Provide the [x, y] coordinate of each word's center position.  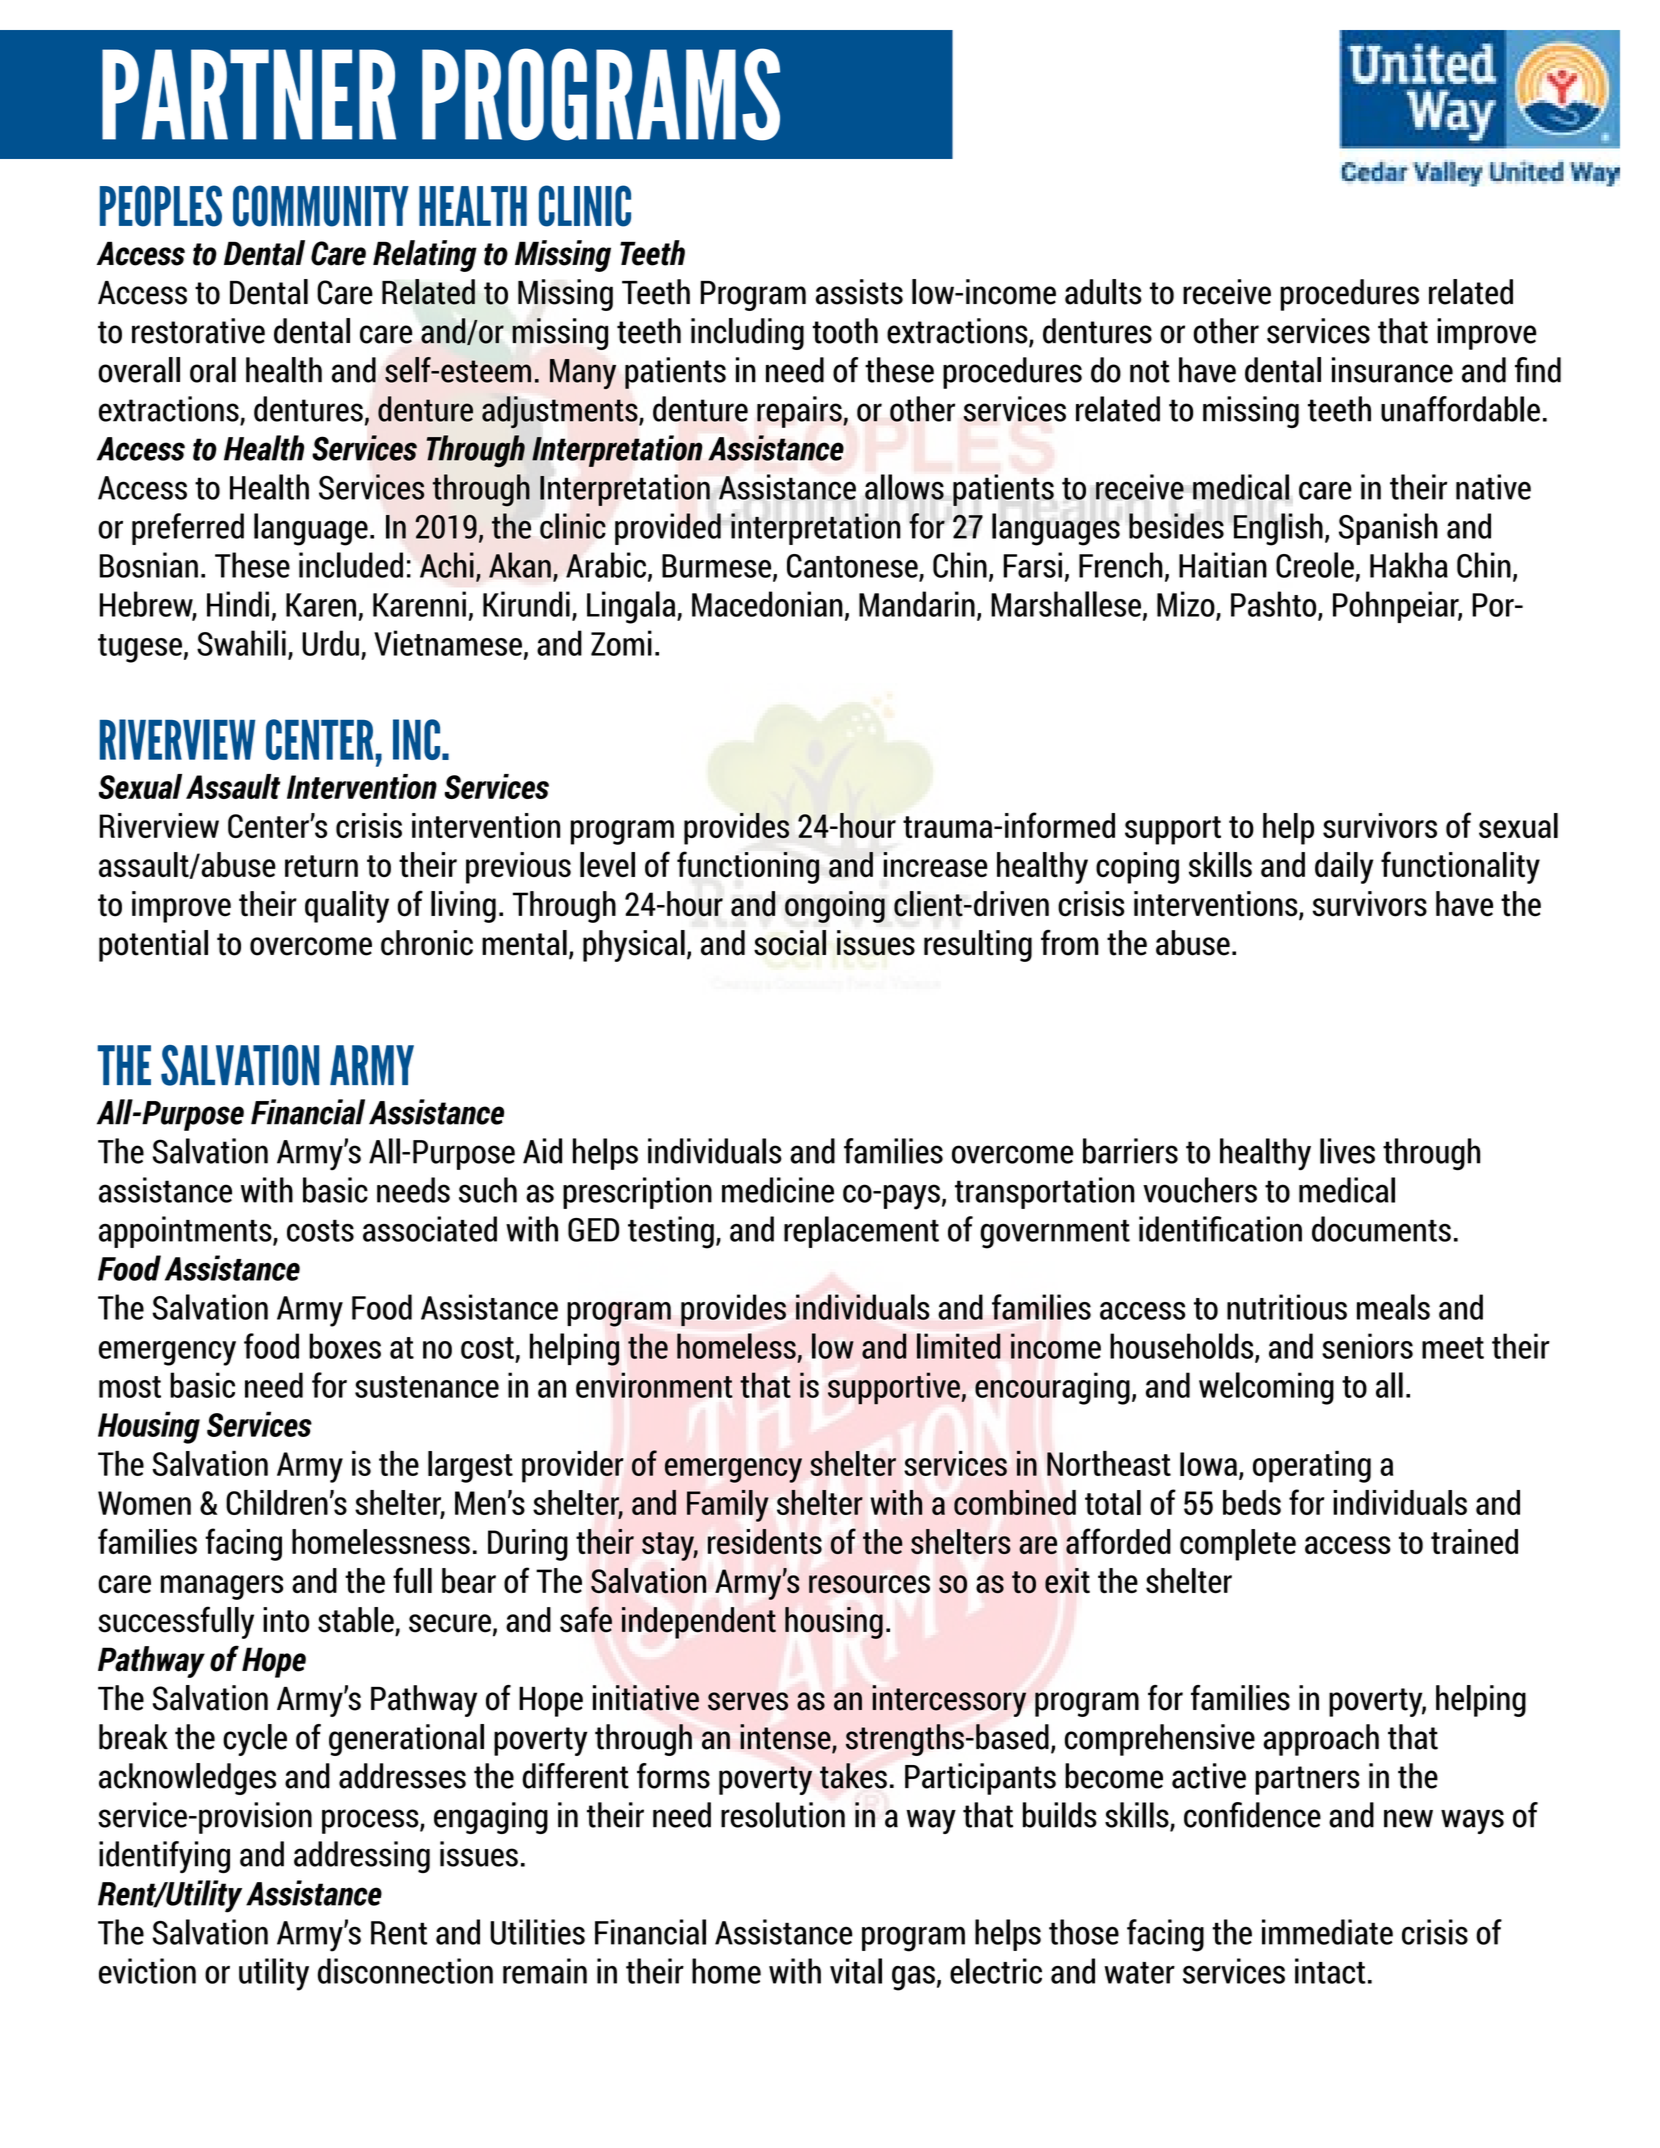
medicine [778, 1190]
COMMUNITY [321, 206]
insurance [1392, 370]
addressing [362, 1857]
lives [1347, 1151]
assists [859, 292]
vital [856, 1971]
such [488, 1190]
